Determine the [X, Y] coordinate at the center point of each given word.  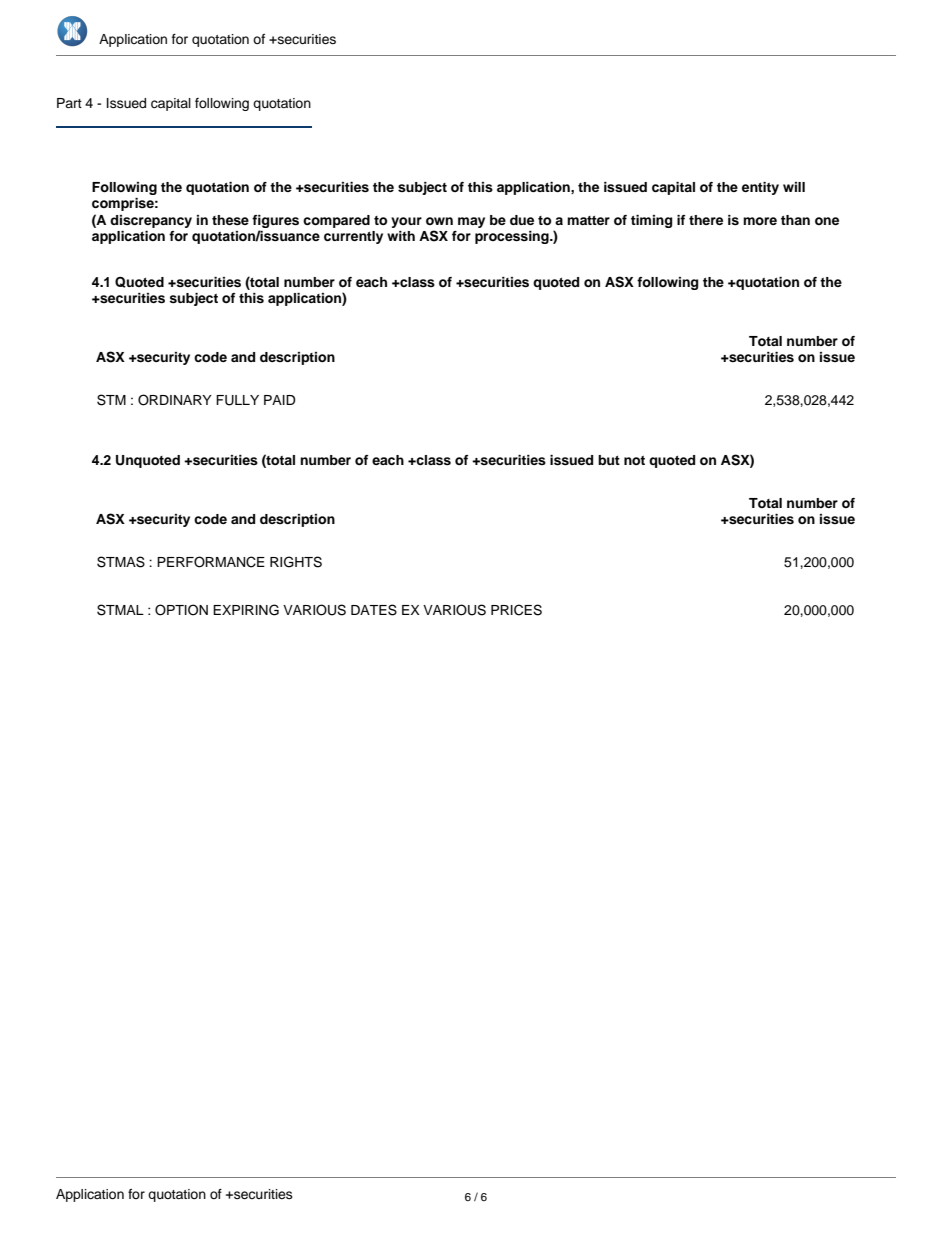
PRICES [516, 610]
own [439, 221]
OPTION [181, 610]
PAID [280, 400]
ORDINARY [175, 400]
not [634, 460]
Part [69, 103]
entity [760, 188]
